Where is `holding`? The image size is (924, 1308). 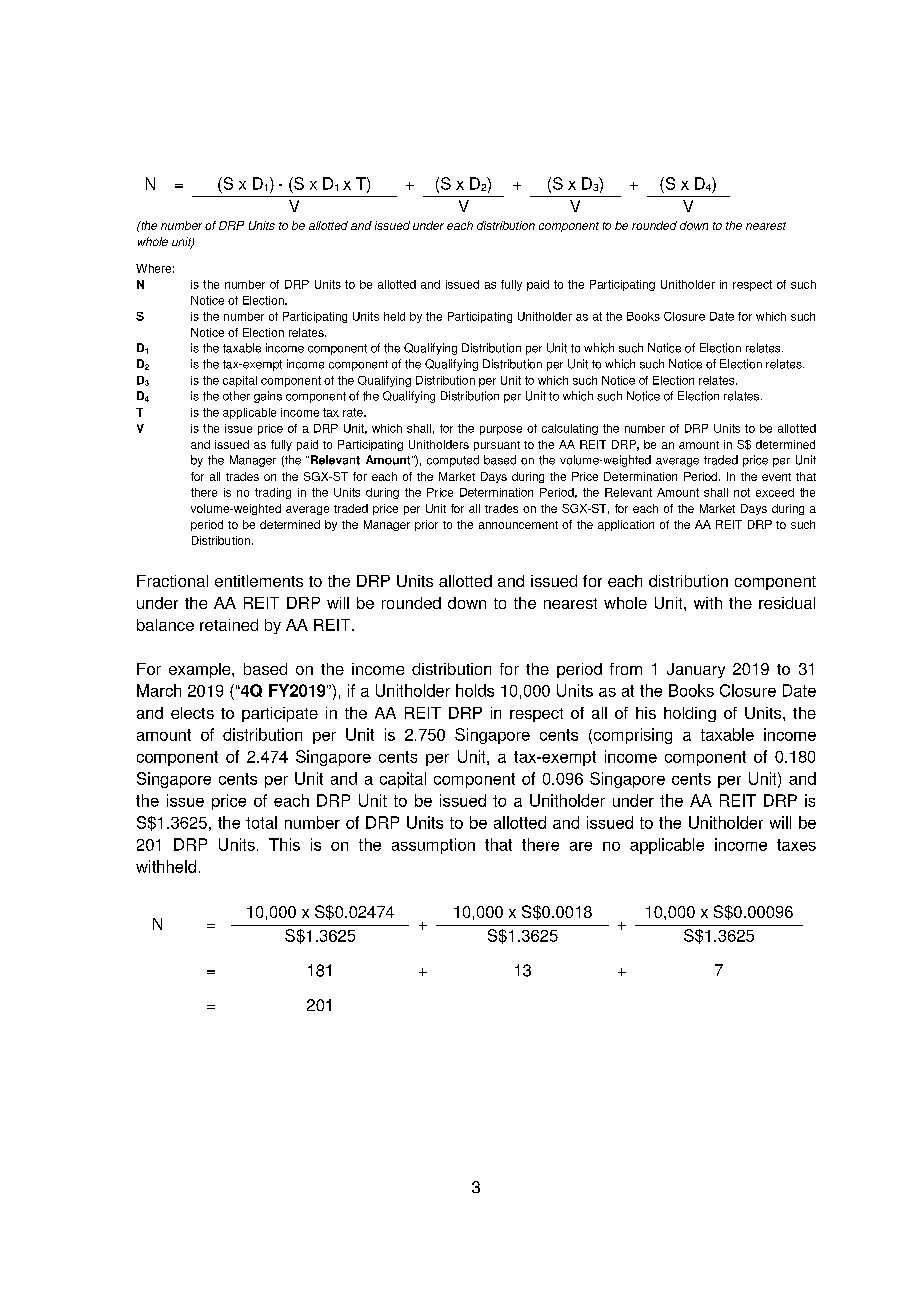
holding is located at coordinates (690, 714).
